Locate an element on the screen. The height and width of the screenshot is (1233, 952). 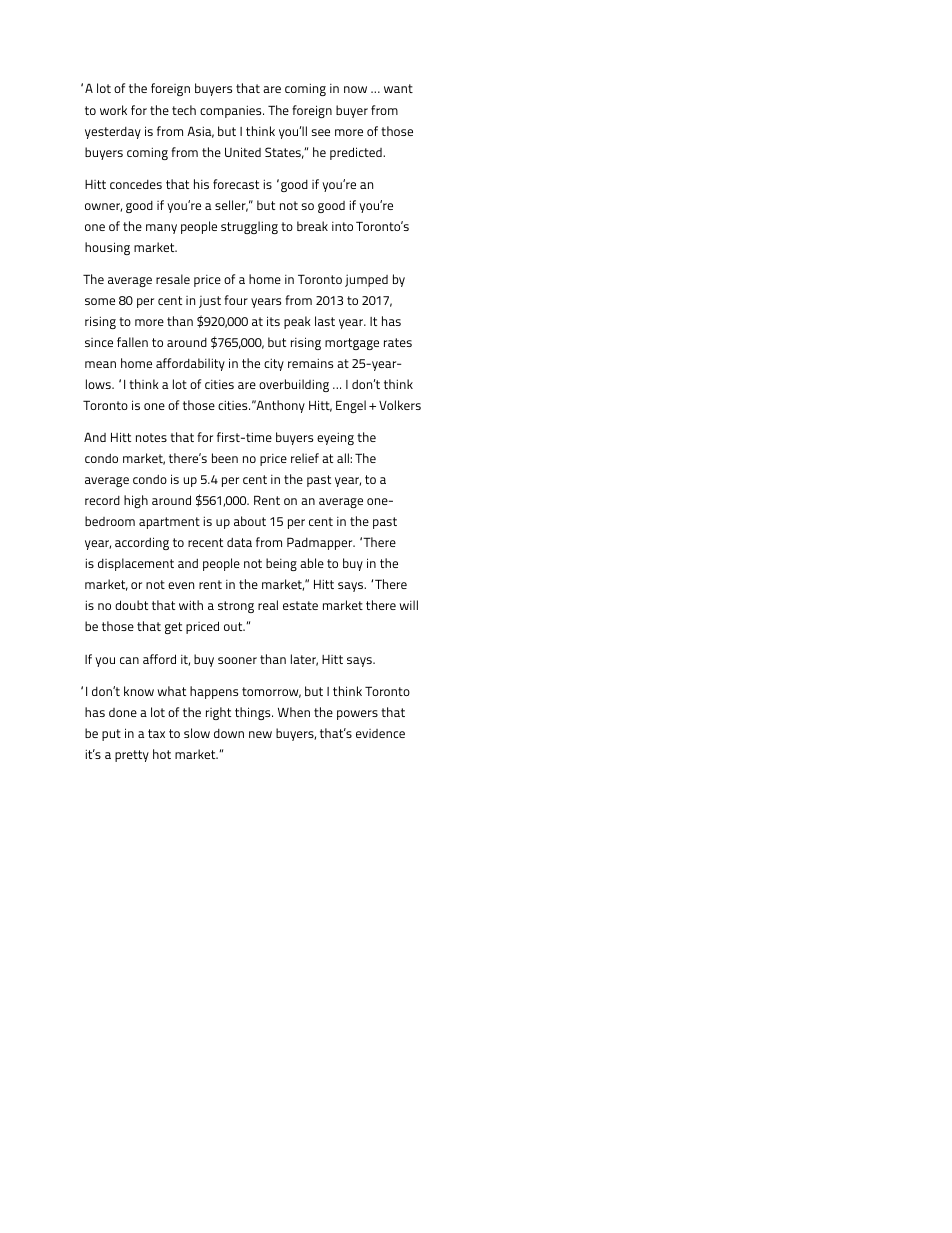
work is located at coordinates (113, 110).
